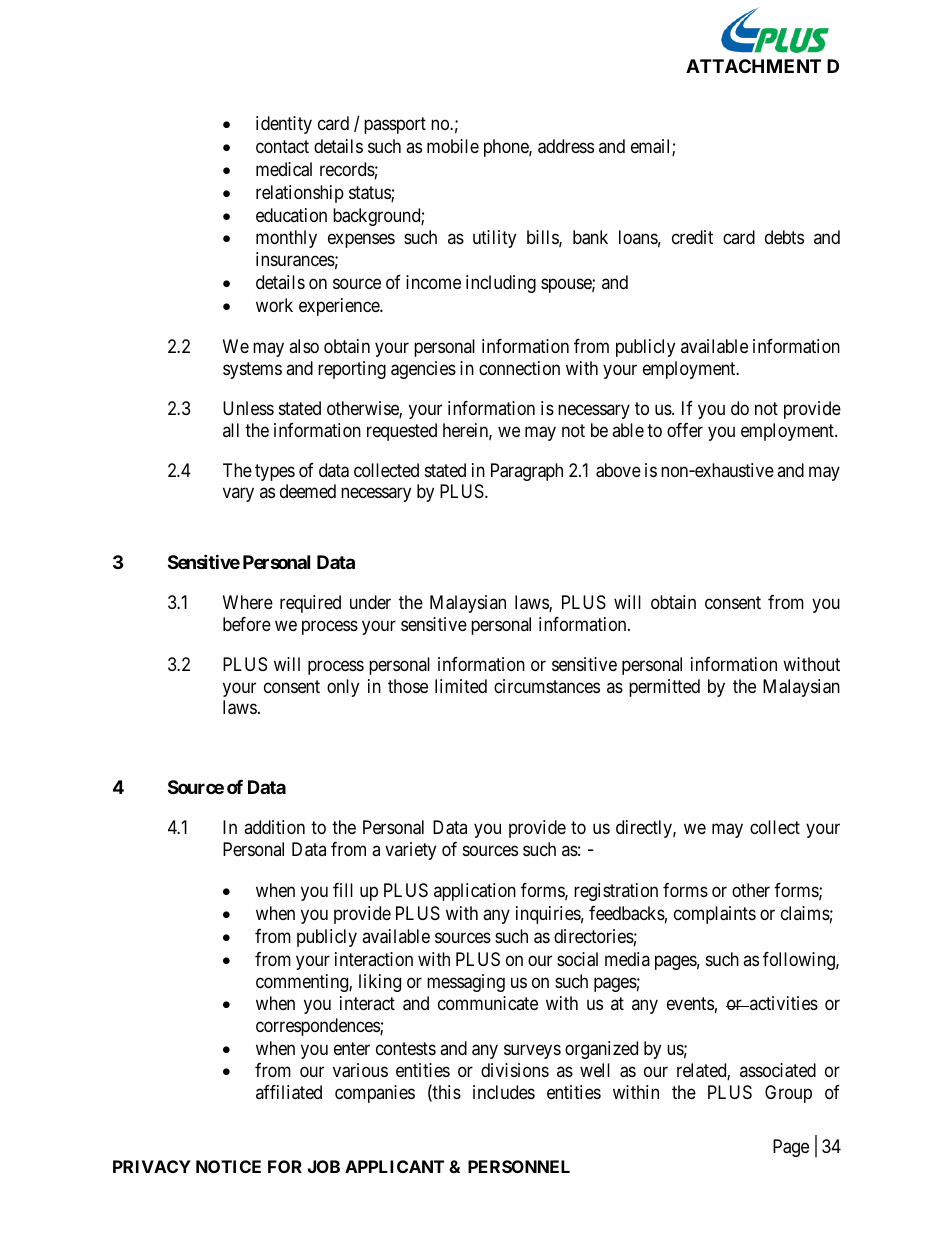  I want to click on addition, so click(274, 827).
